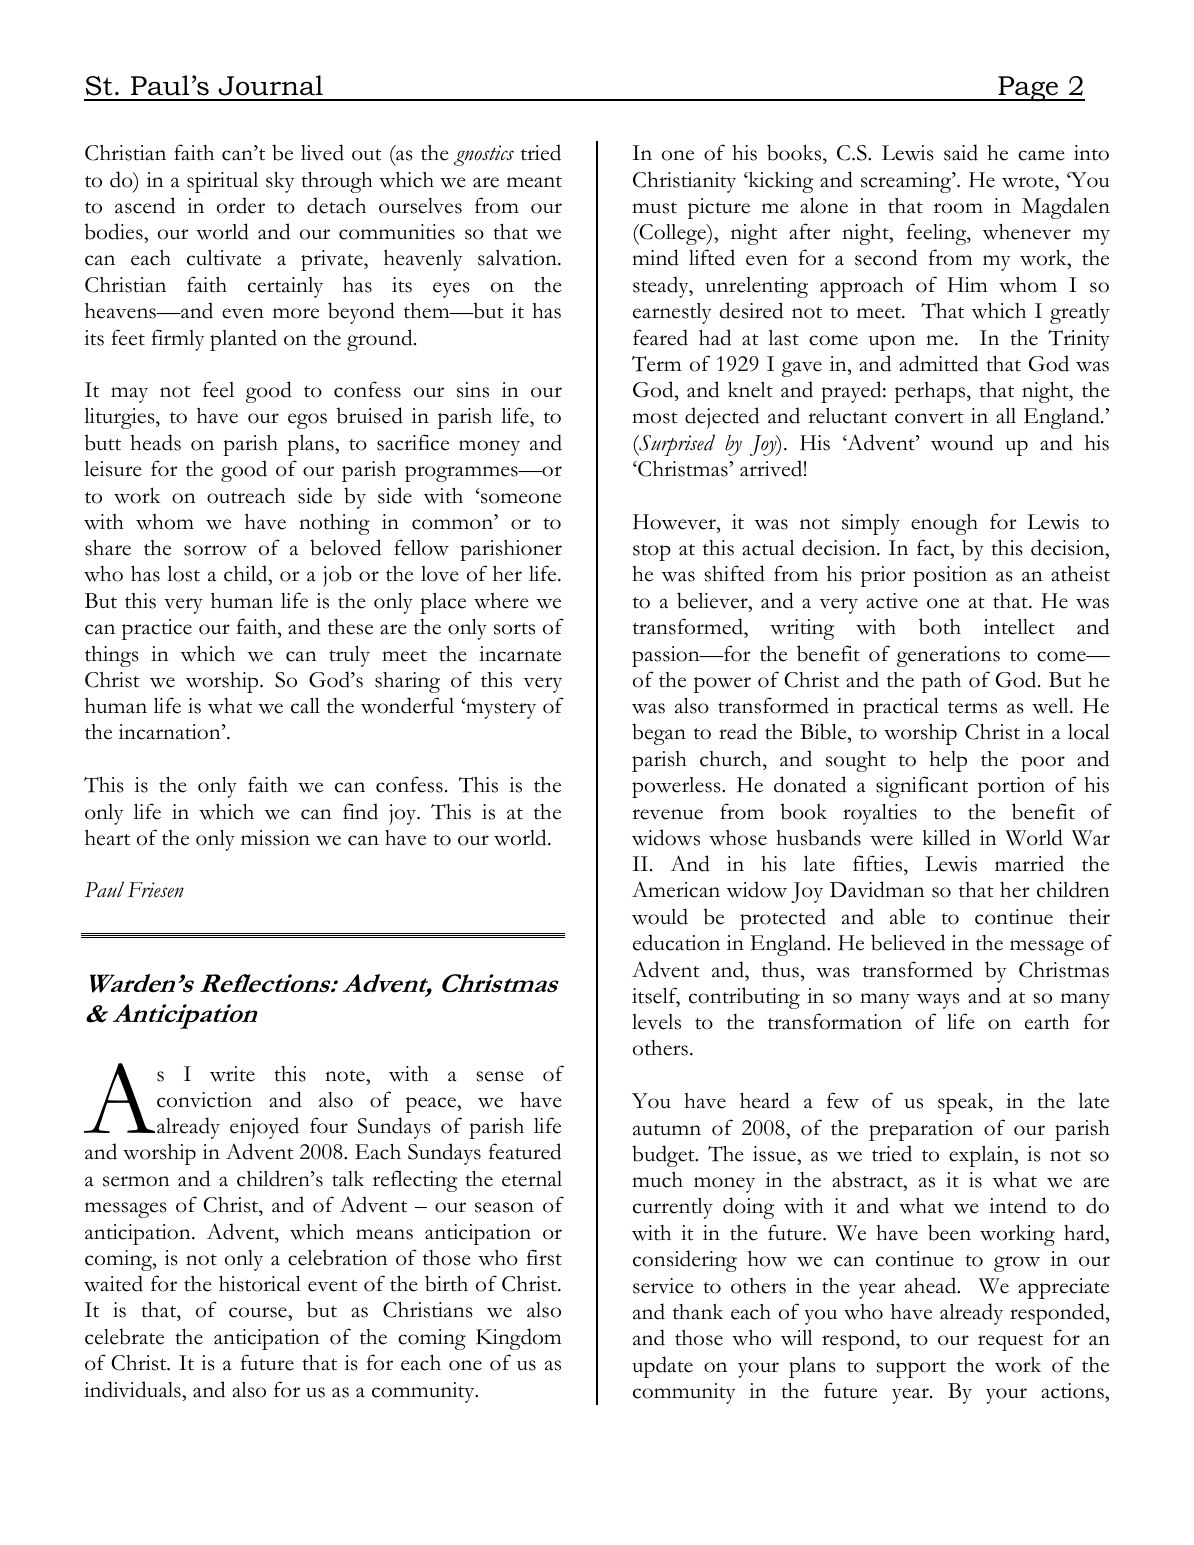  What do you see at coordinates (259, 1314) in the screenshot?
I see `course` at bounding box center [259, 1314].
